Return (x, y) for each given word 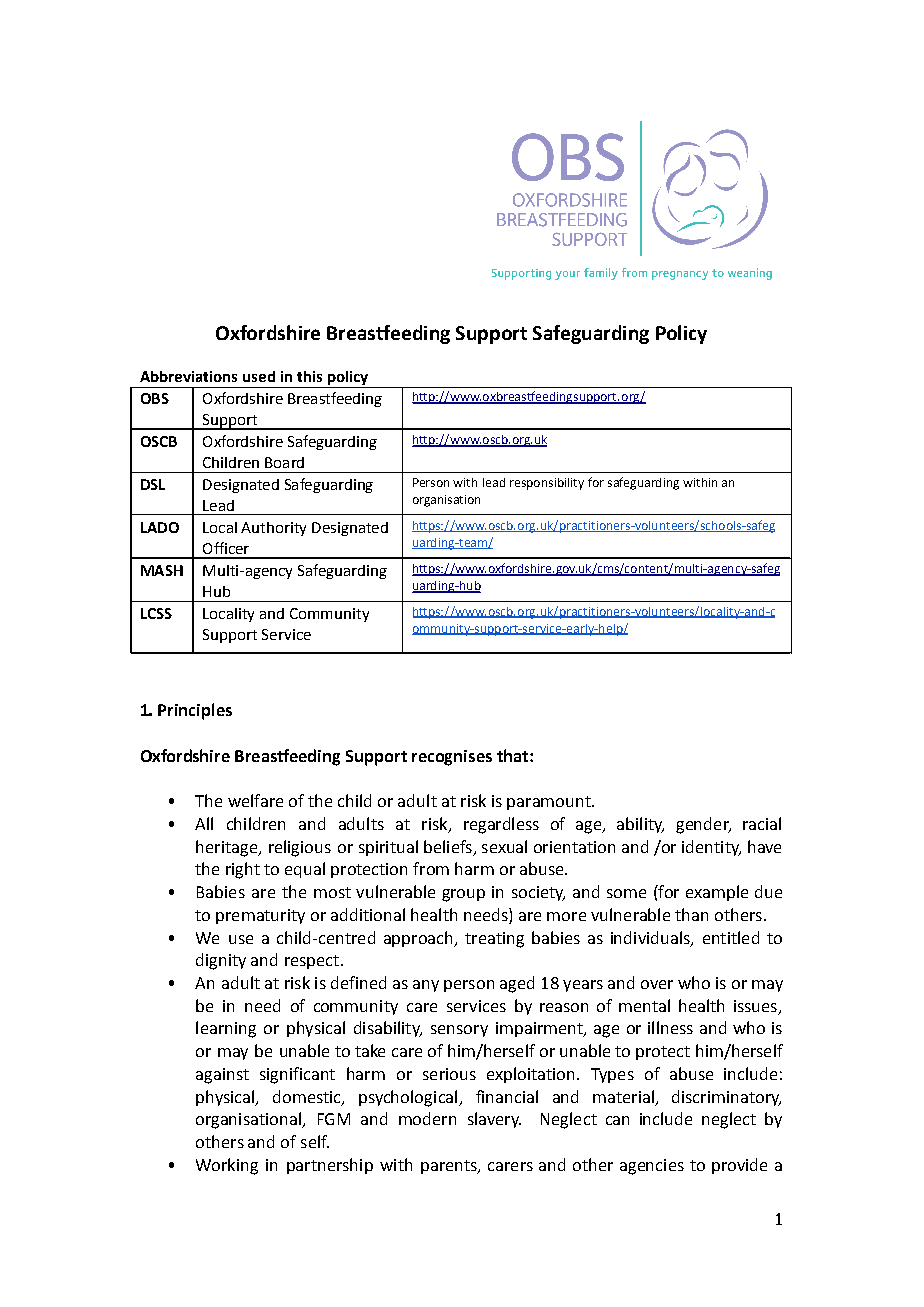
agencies (652, 1167)
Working (227, 1166)
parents (450, 1167)
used (259, 376)
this (309, 376)
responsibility (547, 484)
